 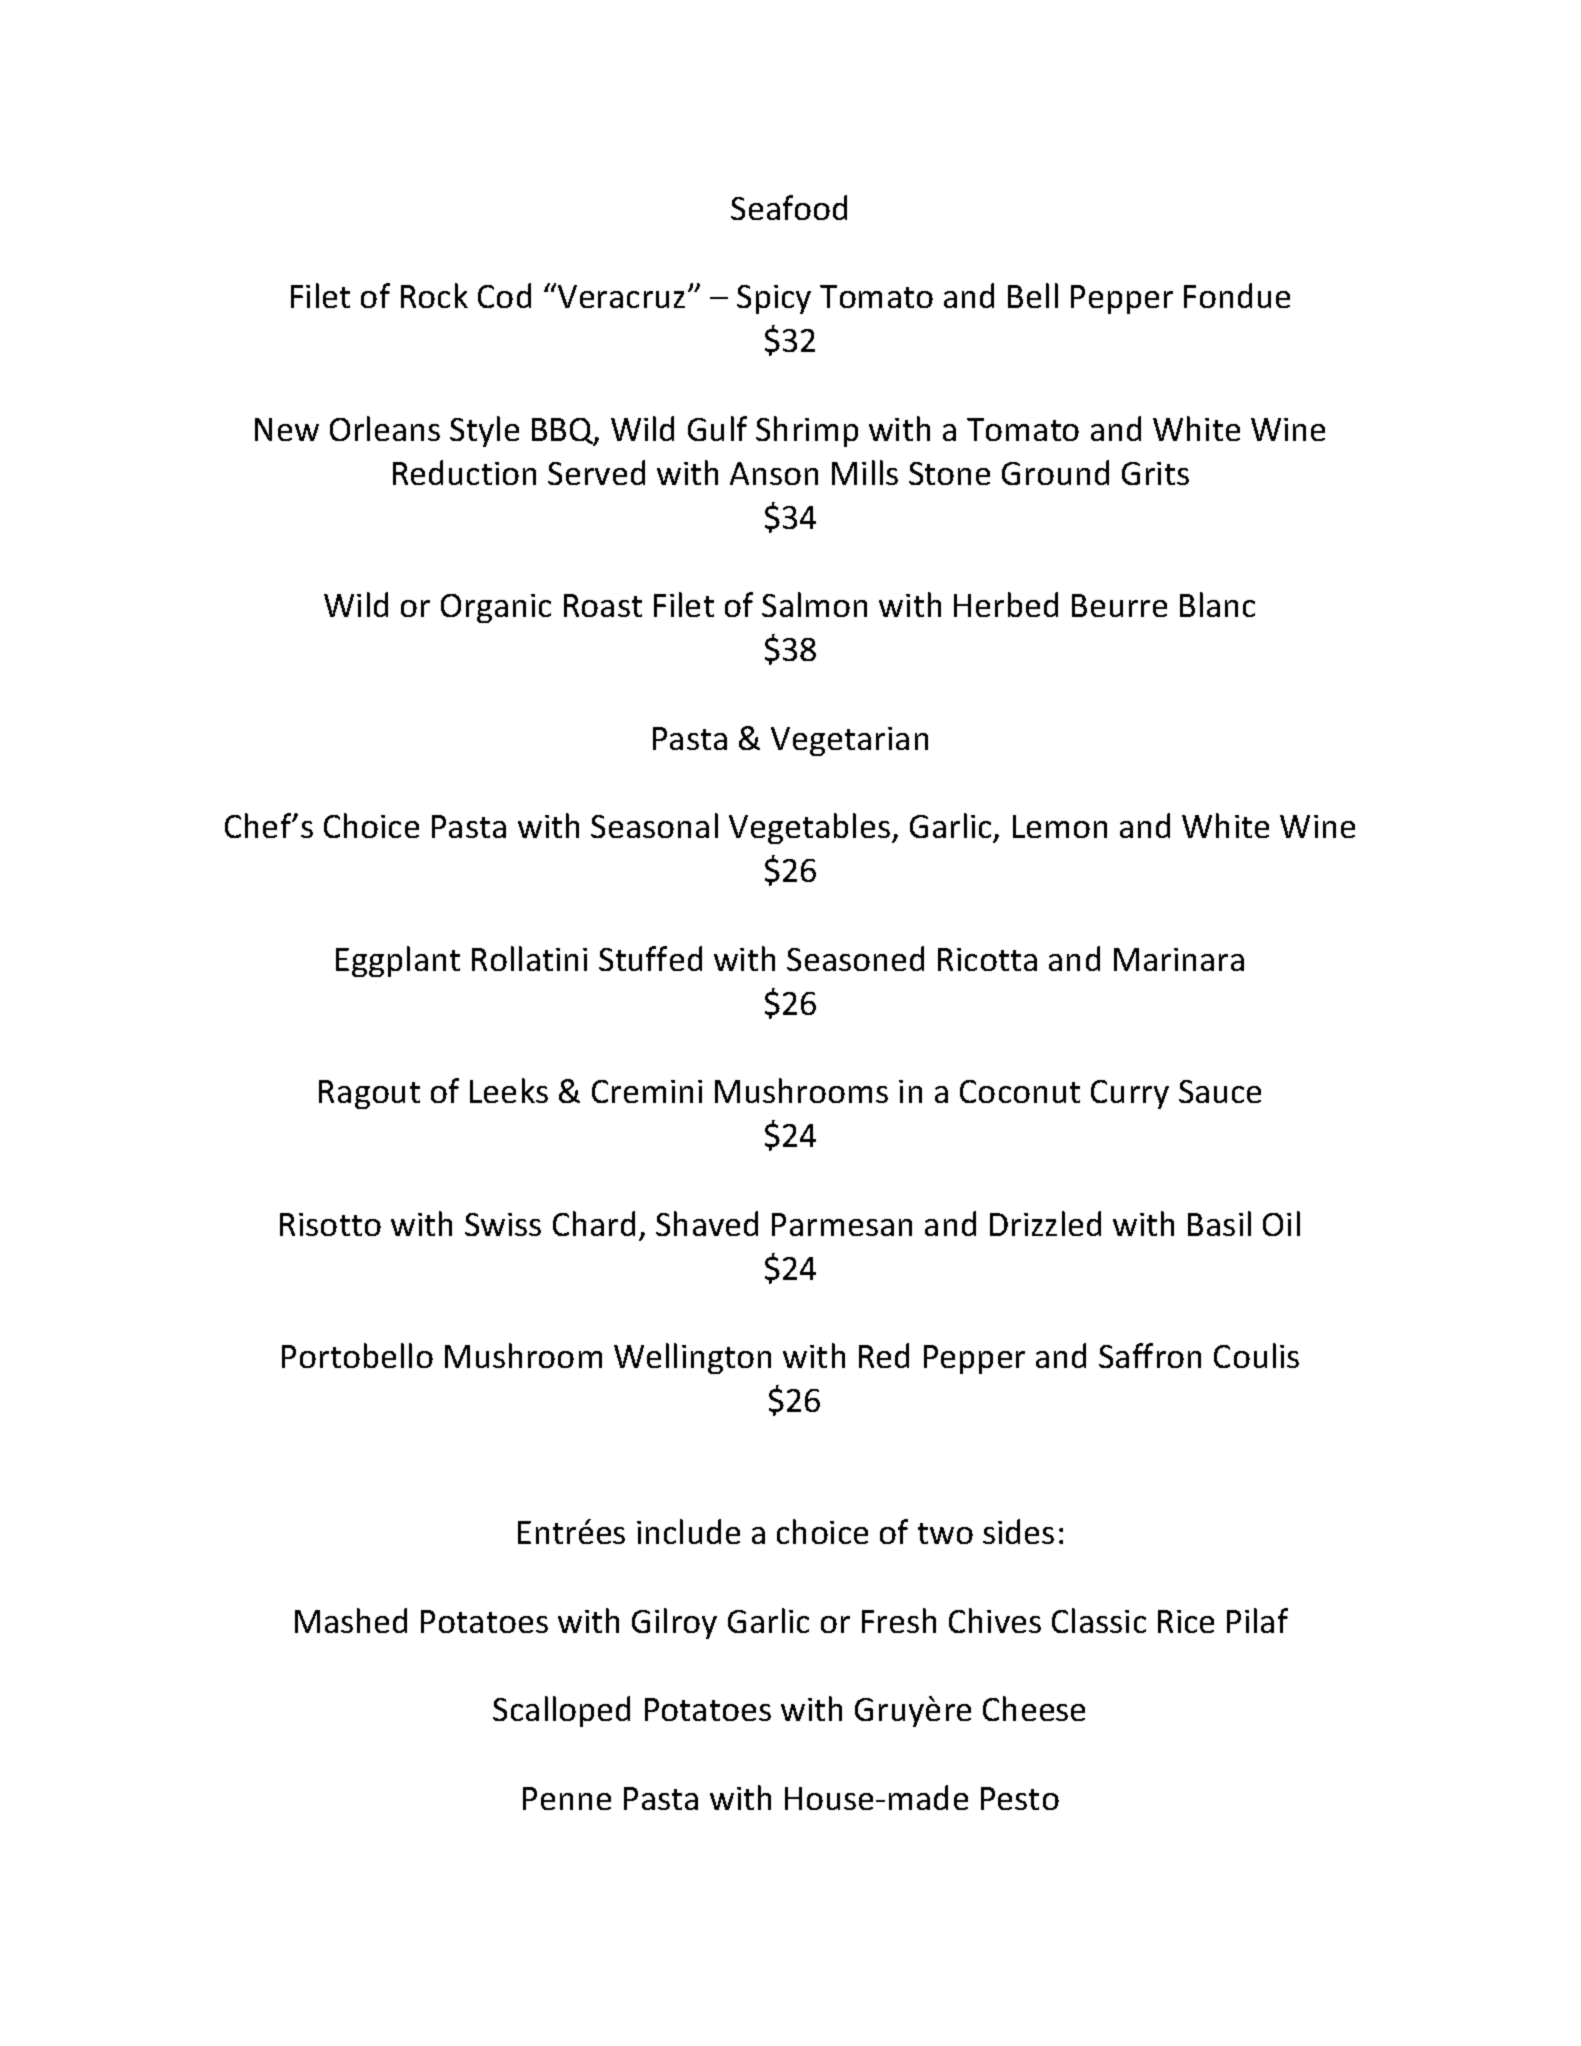 I want to click on Spicy, so click(x=774, y=299).
